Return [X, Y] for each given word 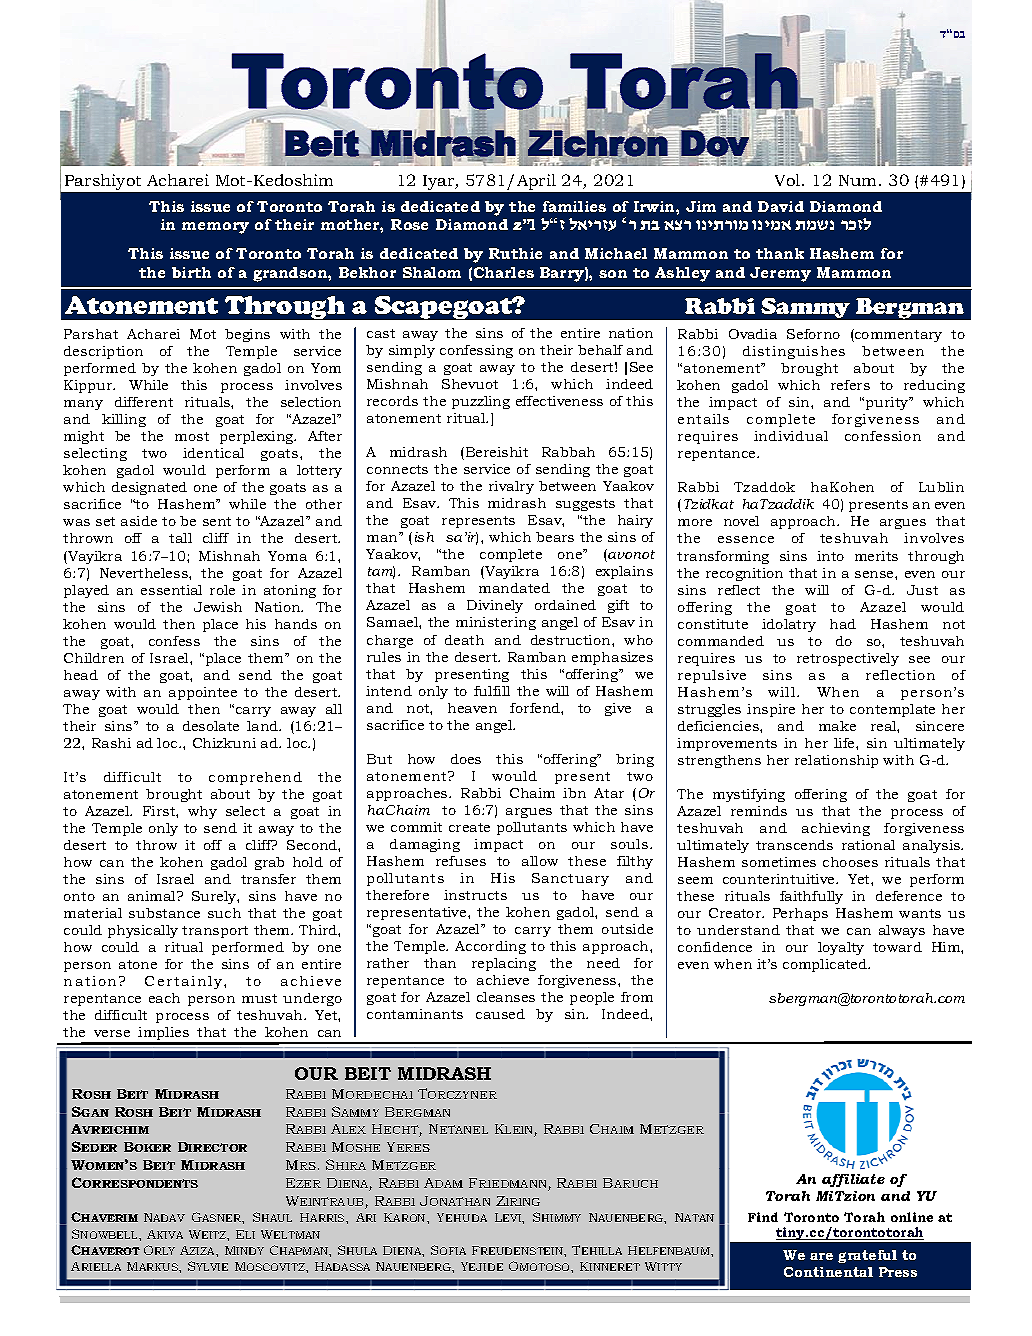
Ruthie [515, 253]
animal [153, 896]
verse [112, 1033]
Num [859, 180]
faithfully [811, 897]
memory [215, 228]
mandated [514, 588]
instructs [475, 895]
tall [180, 538]
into [830, 556]
